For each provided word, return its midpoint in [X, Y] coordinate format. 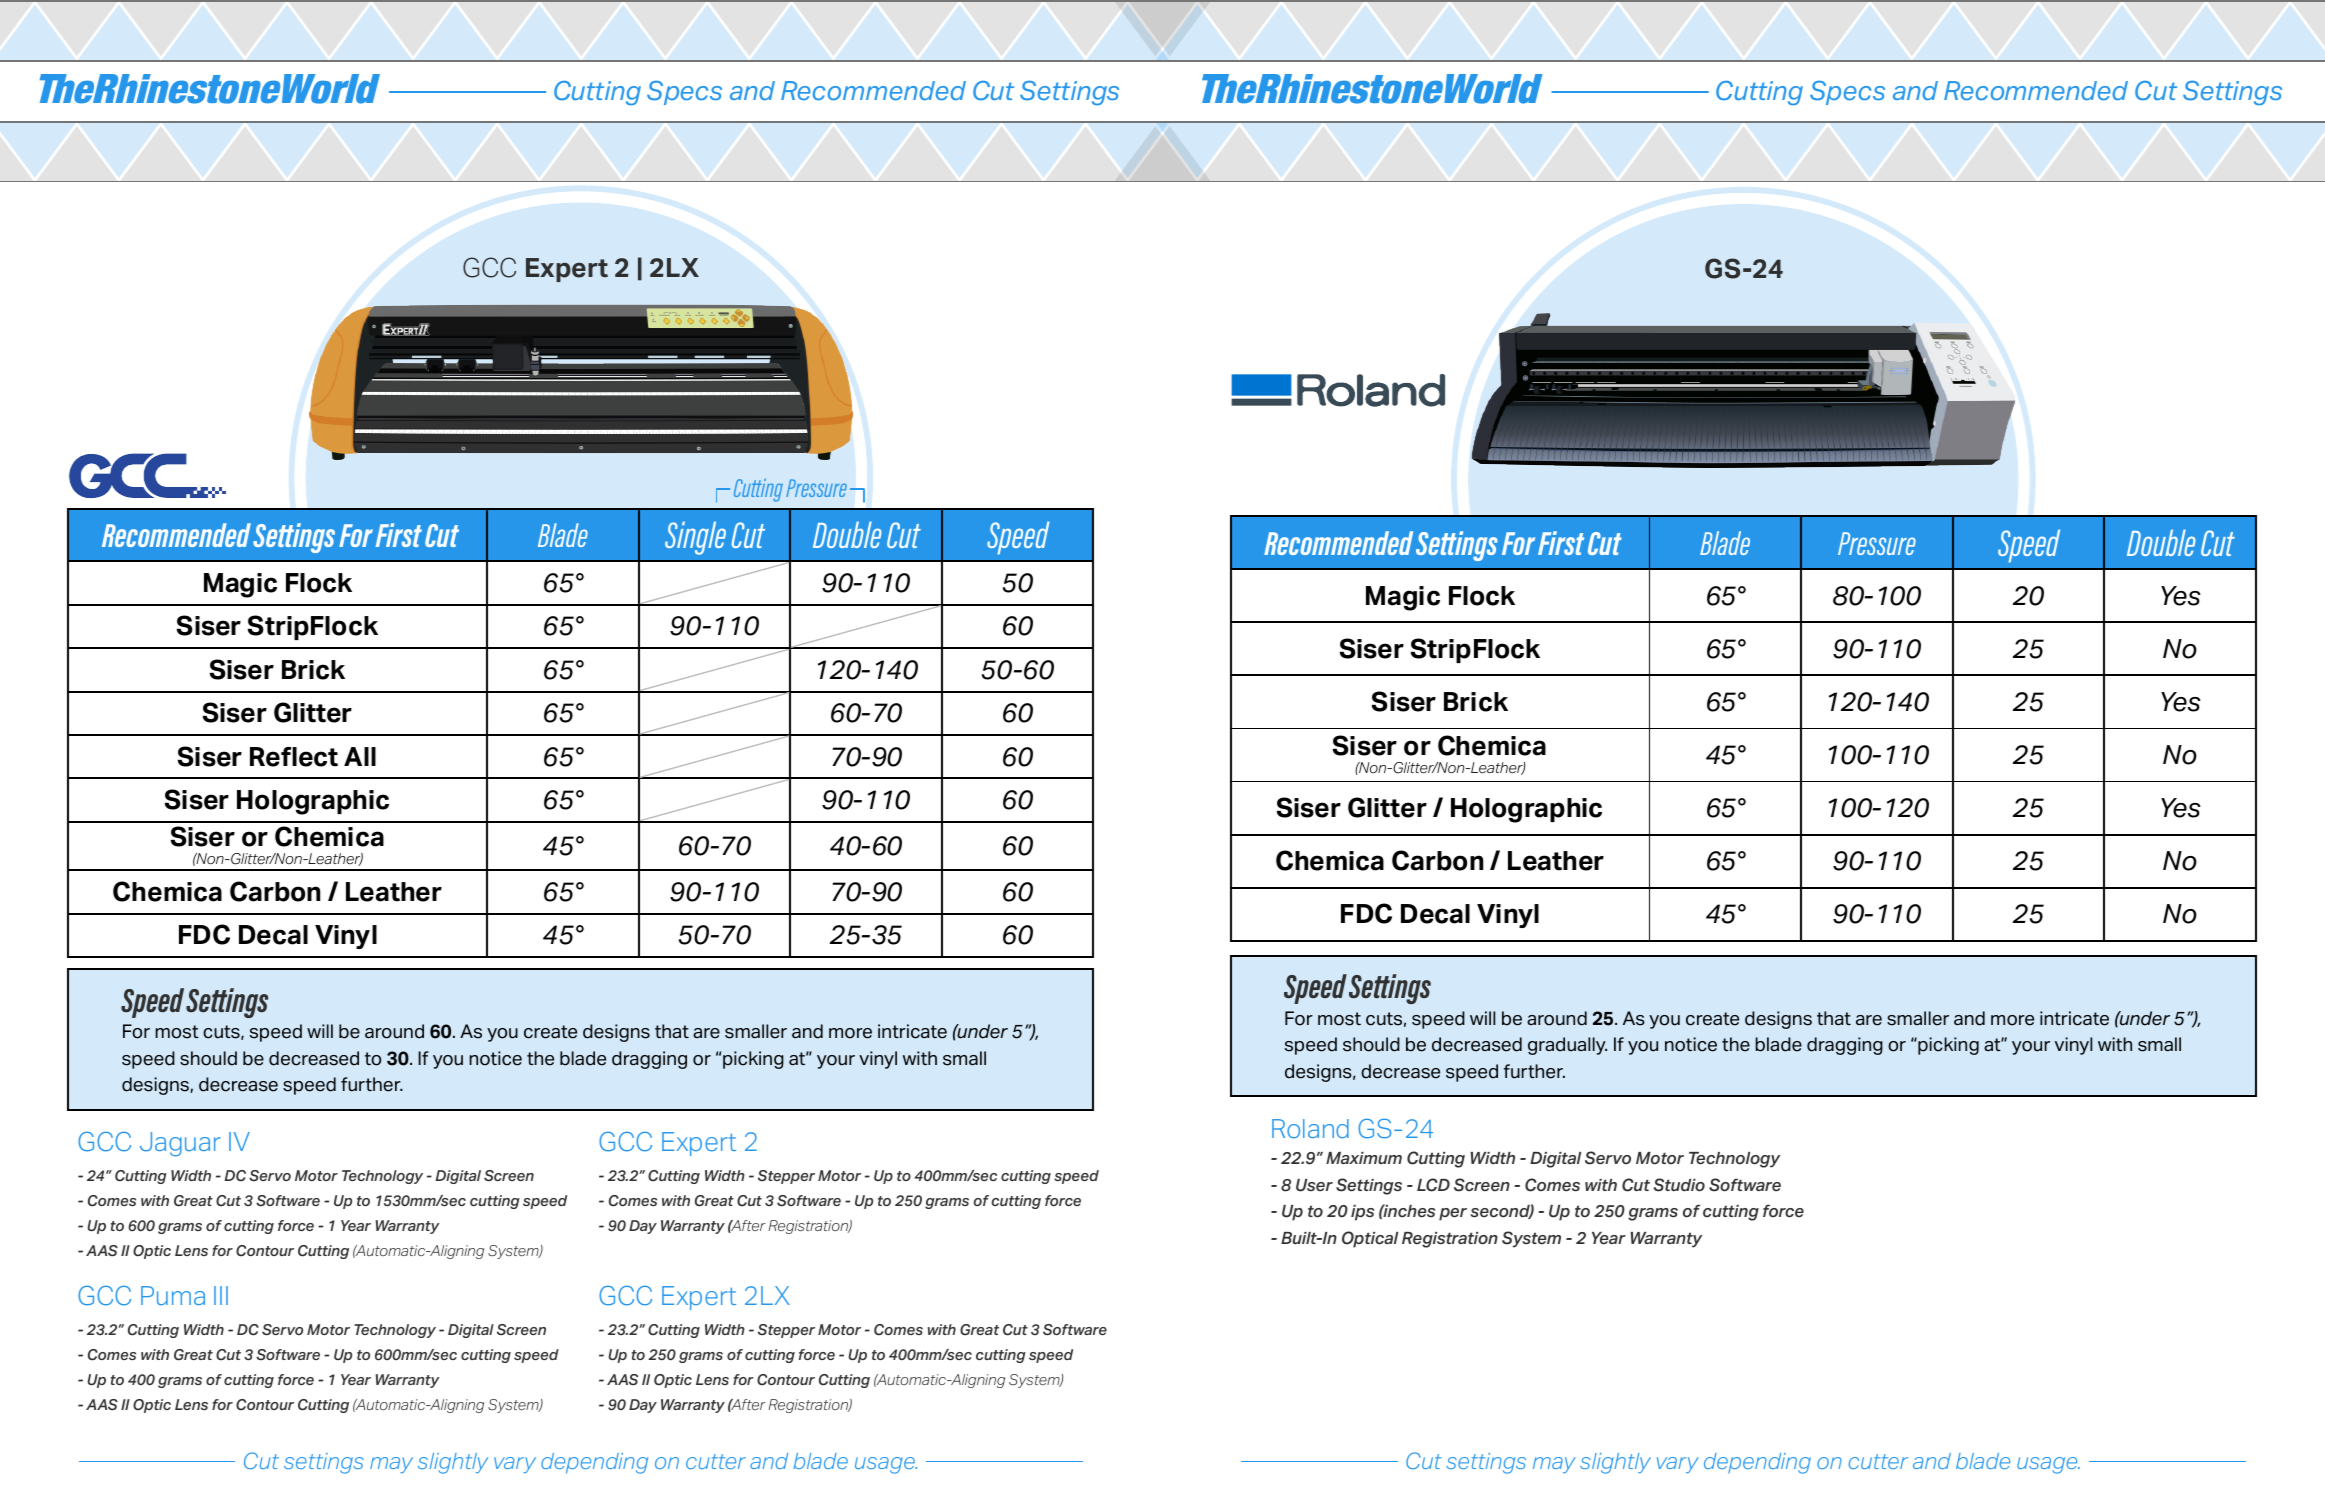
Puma [173, 1295]
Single [695, 538]
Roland [1310, 1128]
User [1314, 1185]
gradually [1567, 1046]
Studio [1679, 1185]
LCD [1433, 1185]
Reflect [294, 757]
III [221, 1295]
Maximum [1364, 1158]
